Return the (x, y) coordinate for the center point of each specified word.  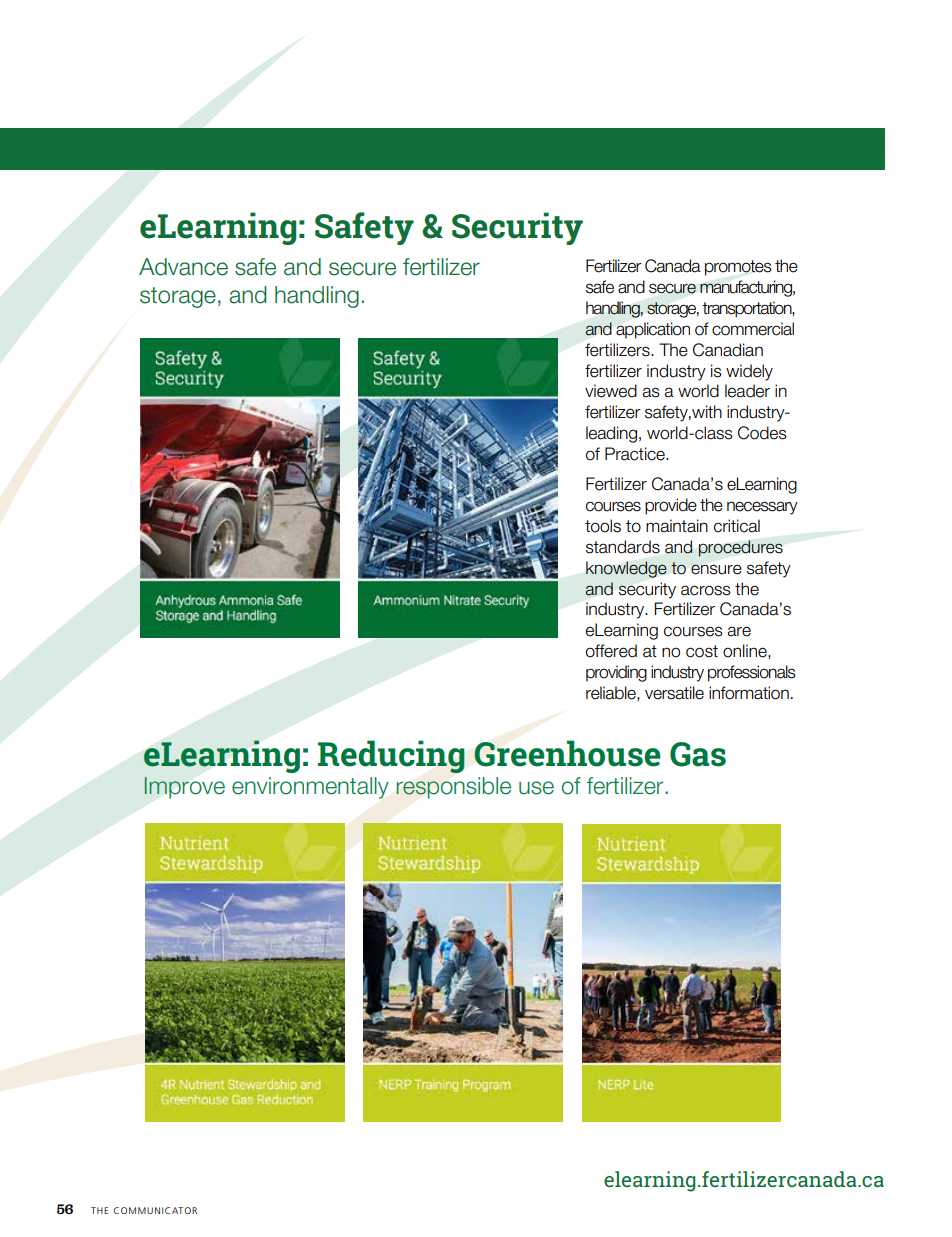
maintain (677, 526)
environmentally (310, 788)
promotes (738, 268)
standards (623, 547)
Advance (183, 267)
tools (603, 526)
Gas (698, 754)
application (653, 330)
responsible (453, 788)
